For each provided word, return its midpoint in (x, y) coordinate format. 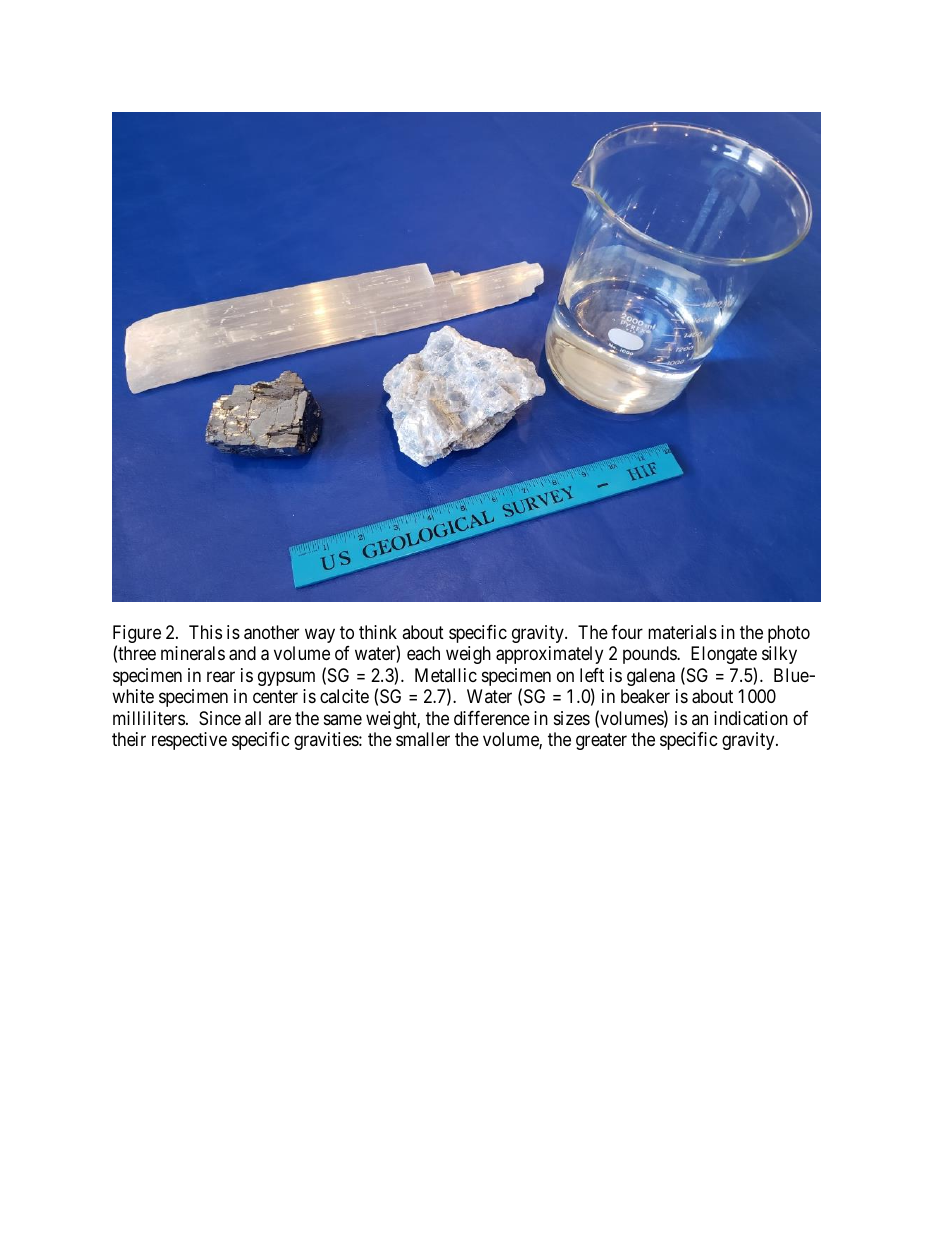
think (378, 632)
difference (492, 718)
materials (682, 632)
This (205, 632)
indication (751, 718)
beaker (645, 696)
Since (220, 718)
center (275, 697)
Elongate (724, 655)
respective (189, 741)
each (423, 653)
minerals (193, 653)
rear (221, 677)
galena (651, 677)
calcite (344, 696)
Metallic (446, 675)
